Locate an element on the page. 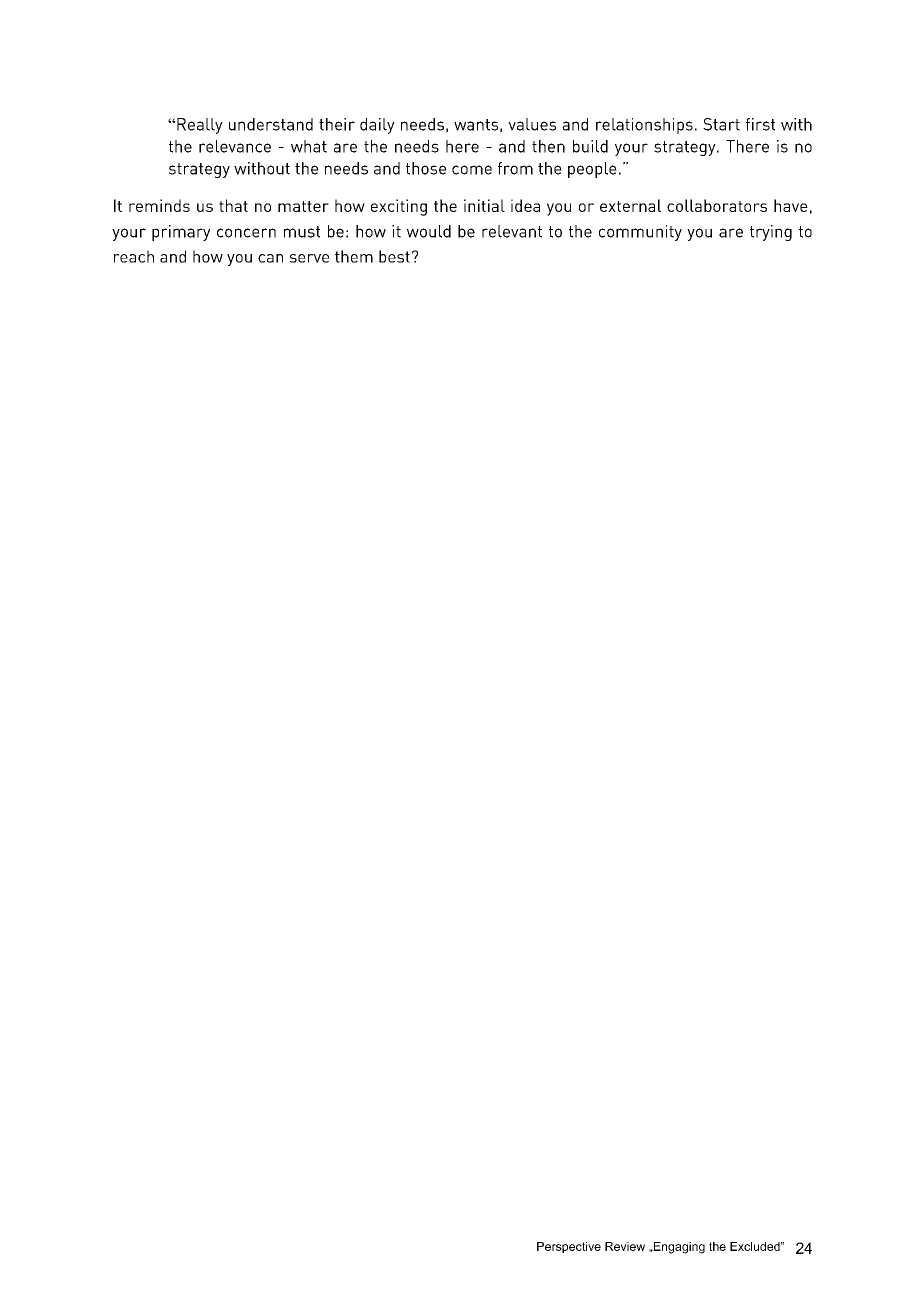 The width and height of the document is (924, 1308). serve is located at coordinates (309, 258).
